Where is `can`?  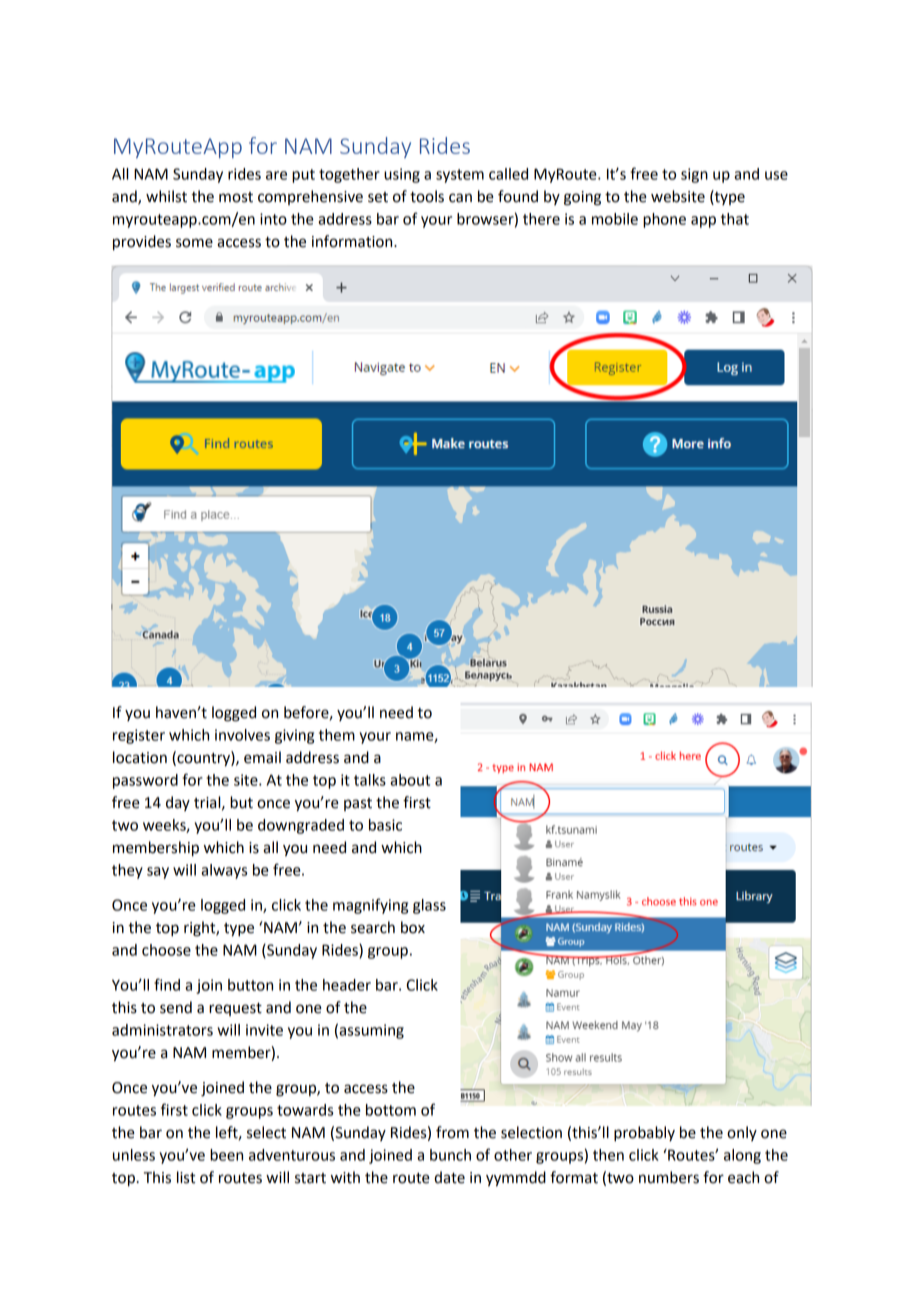
can is located at coordinates (460, 198).
